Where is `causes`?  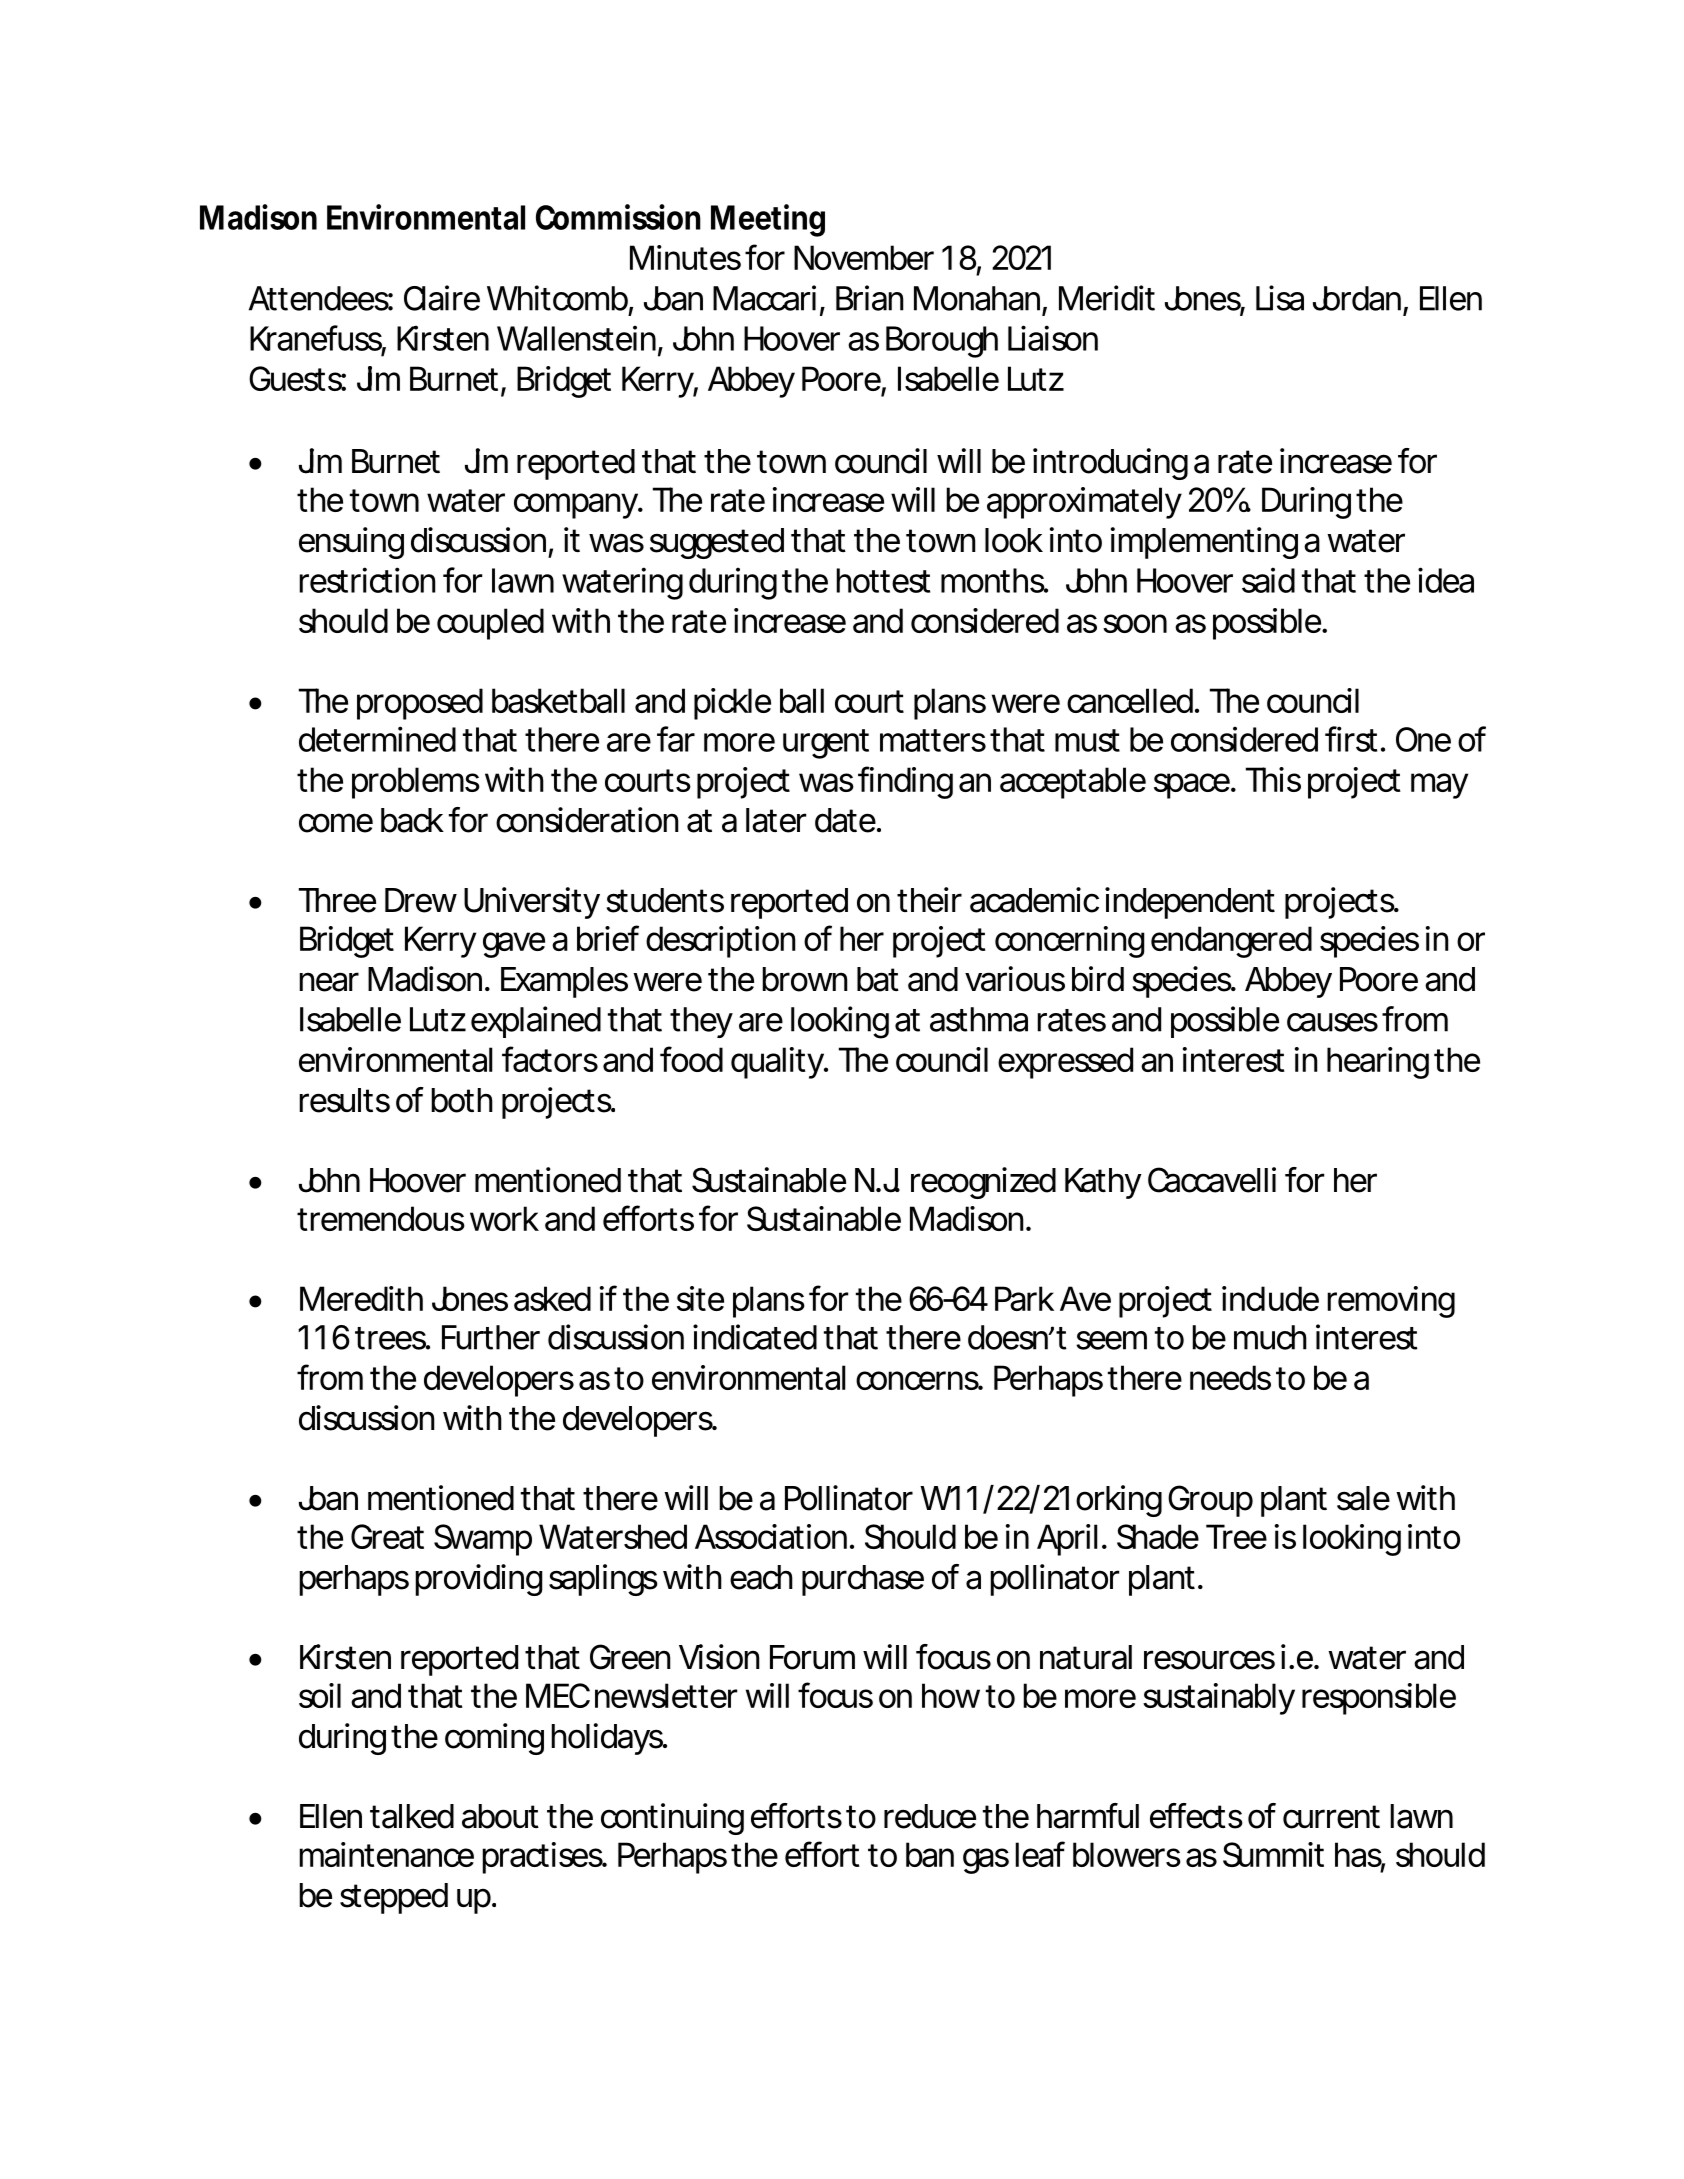 causes is located at coordinates (1332, 1022).
